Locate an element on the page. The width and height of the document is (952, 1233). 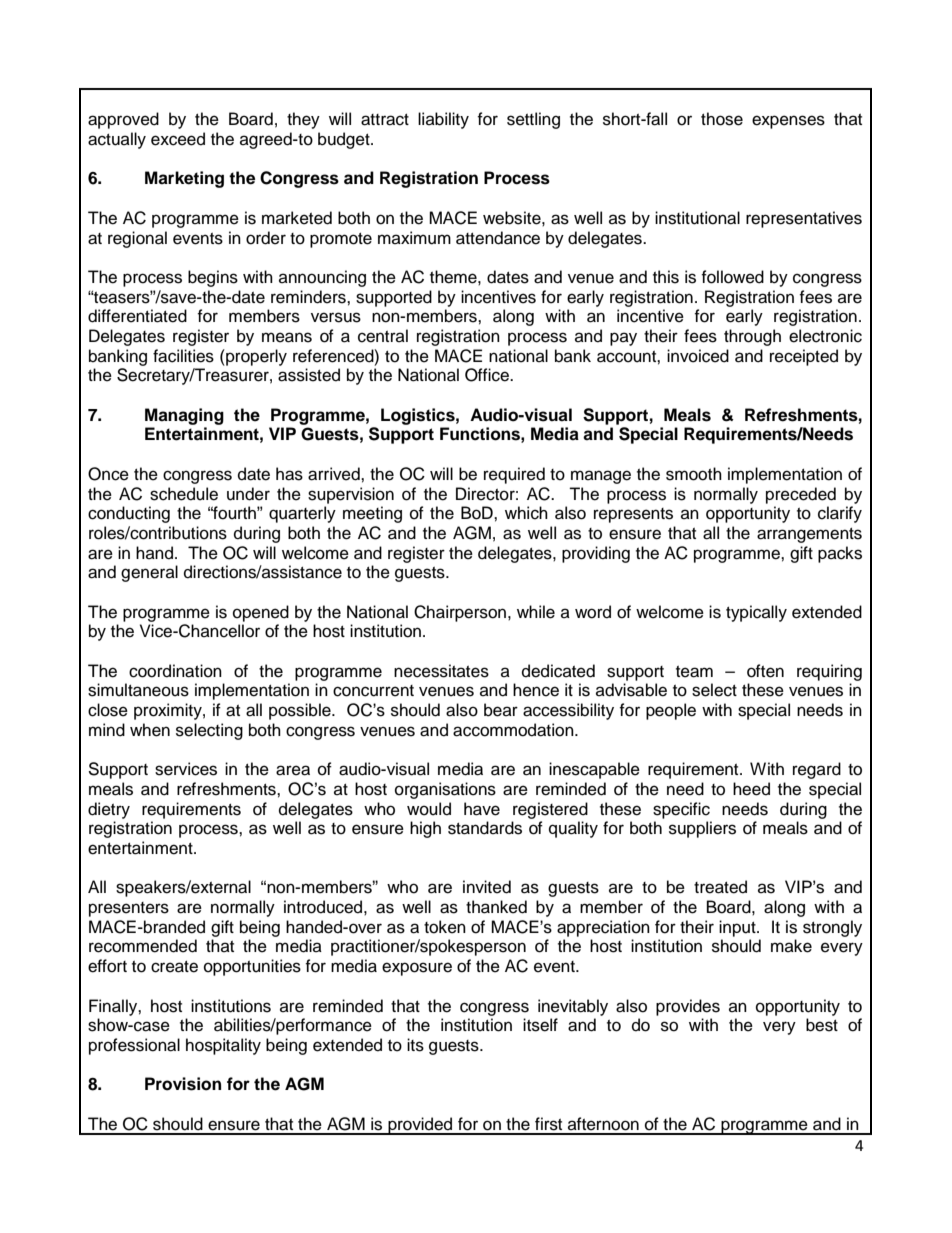
those is located at coordinates (722, 119).
